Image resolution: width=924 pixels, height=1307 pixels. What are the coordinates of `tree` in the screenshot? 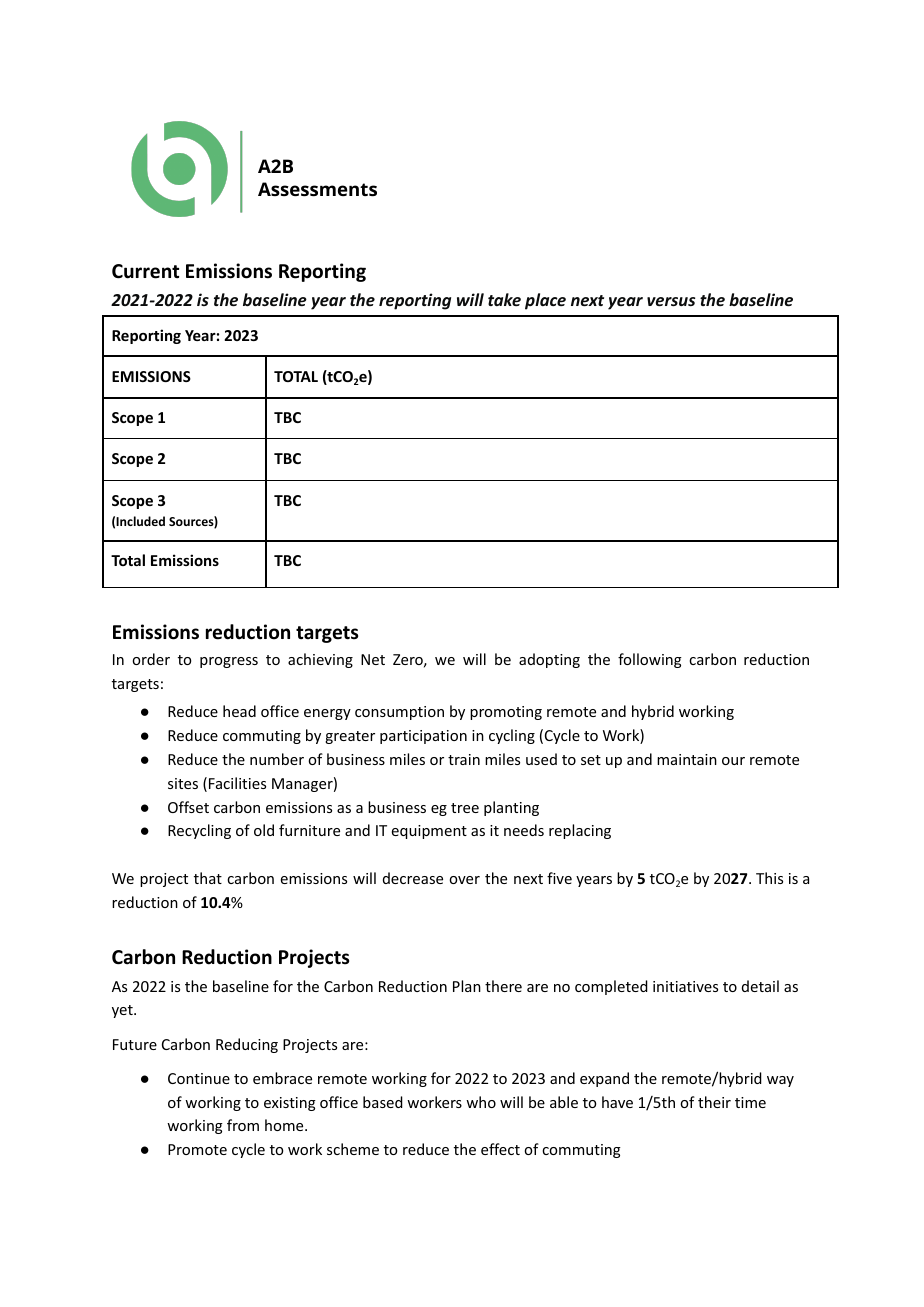 It's located at (465, 808).
